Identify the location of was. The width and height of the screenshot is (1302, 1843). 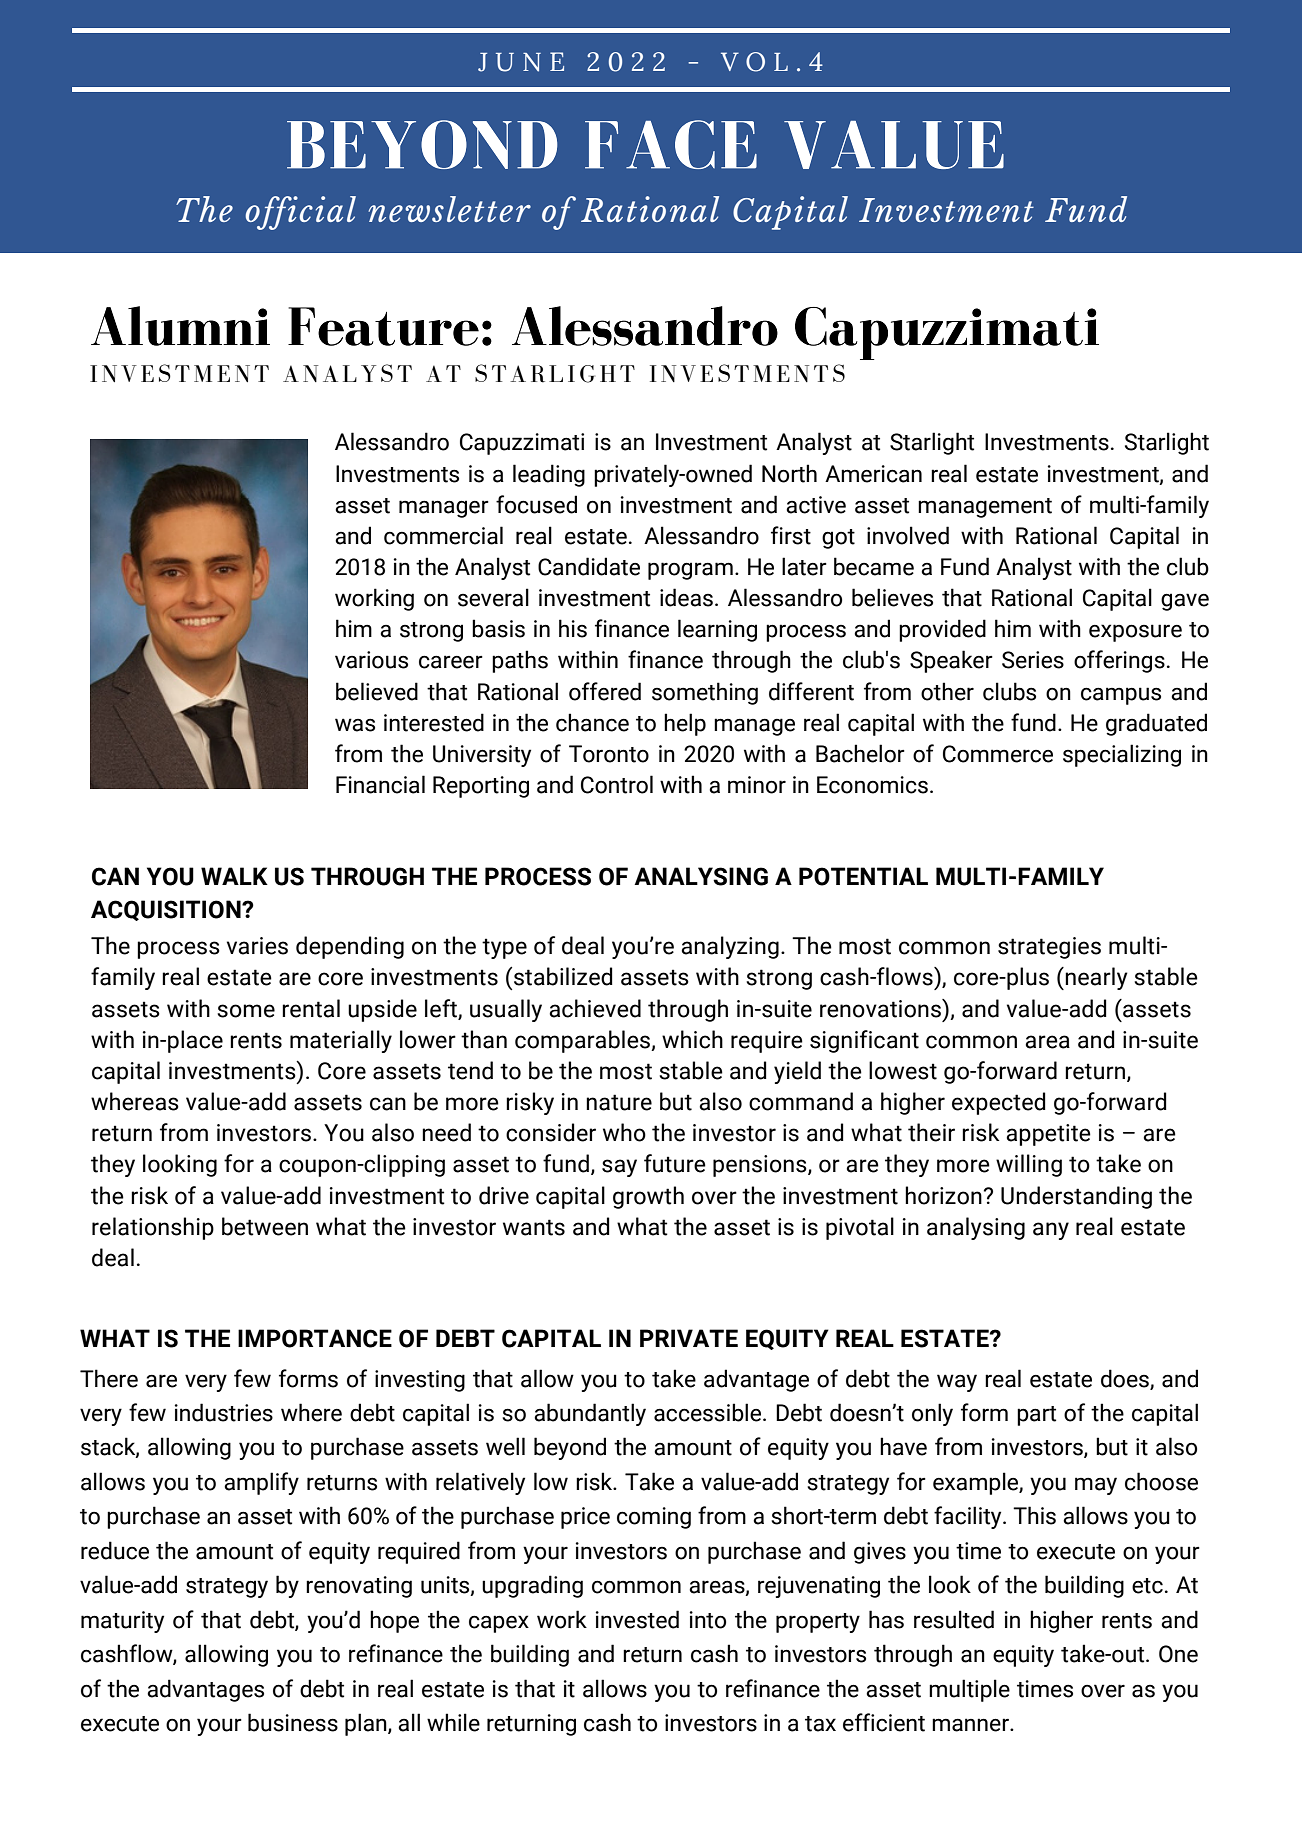
(355, 725).
